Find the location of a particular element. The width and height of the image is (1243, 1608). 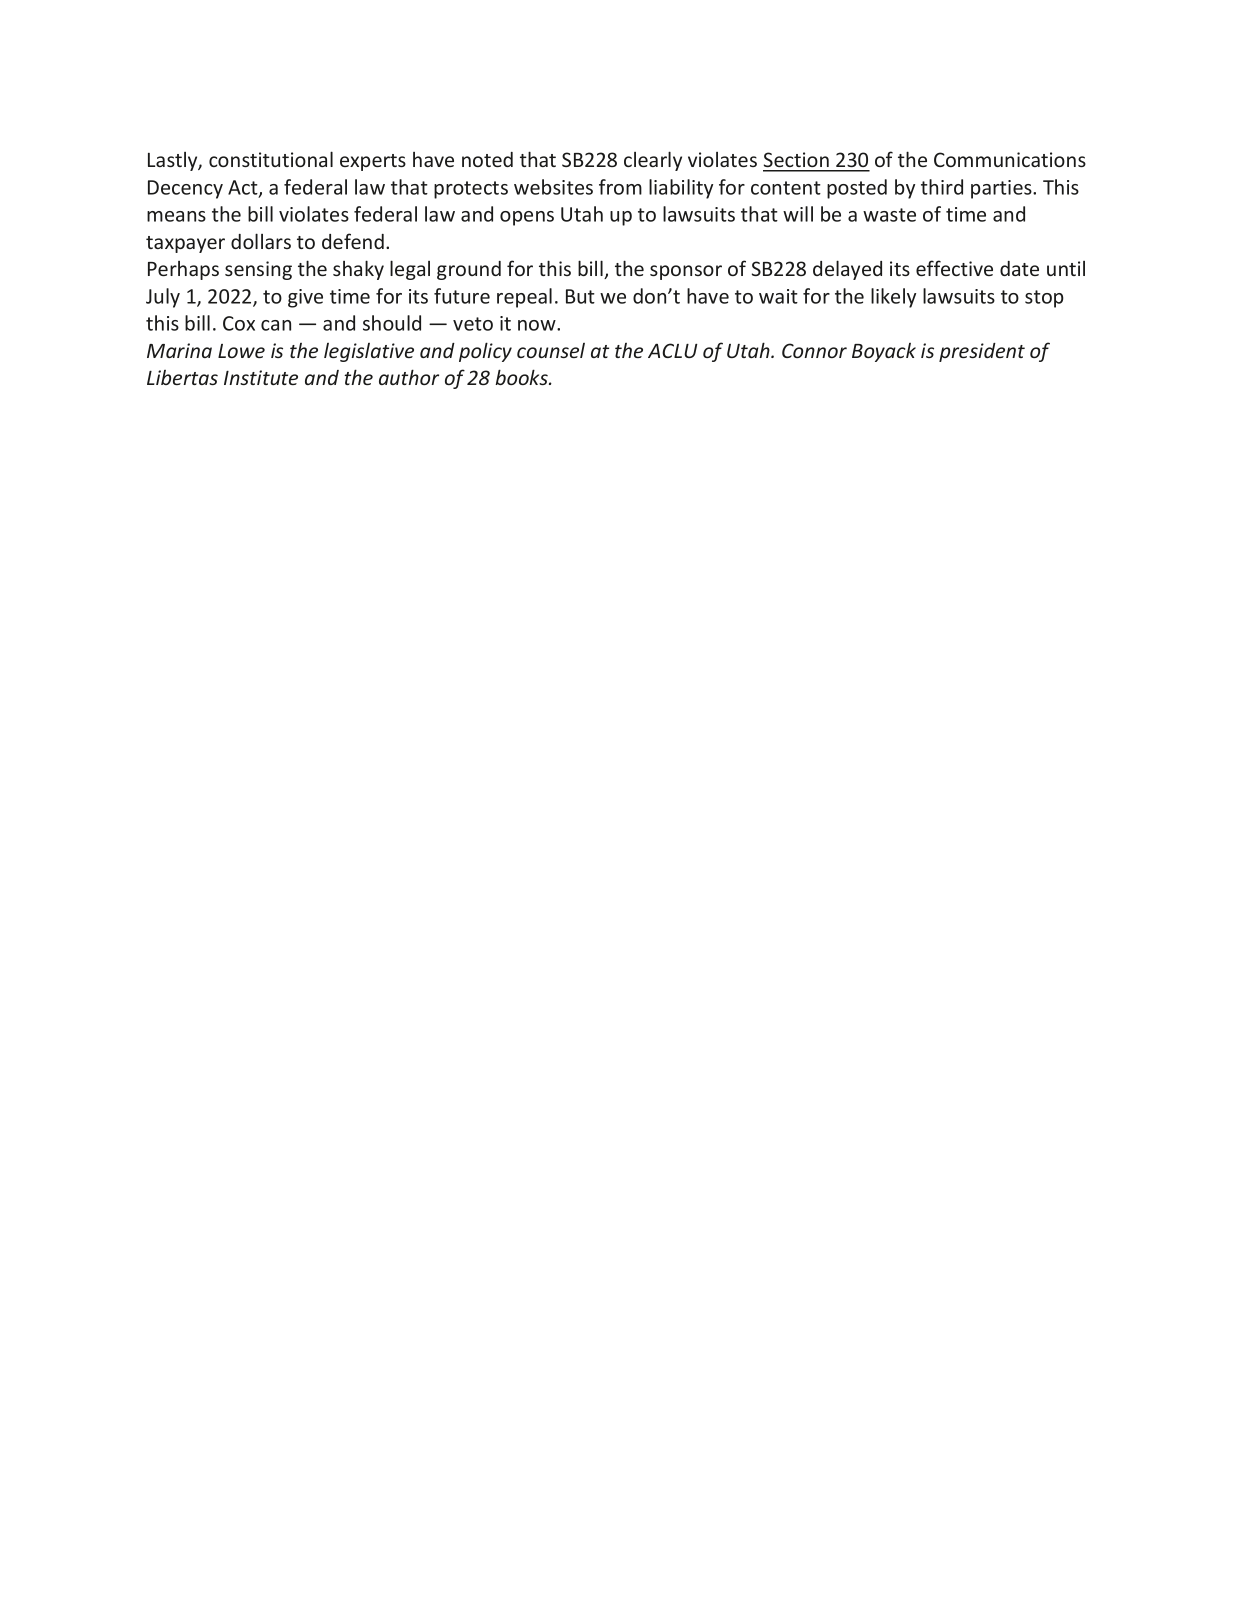

clearly is located at coordinates (653, 161).
